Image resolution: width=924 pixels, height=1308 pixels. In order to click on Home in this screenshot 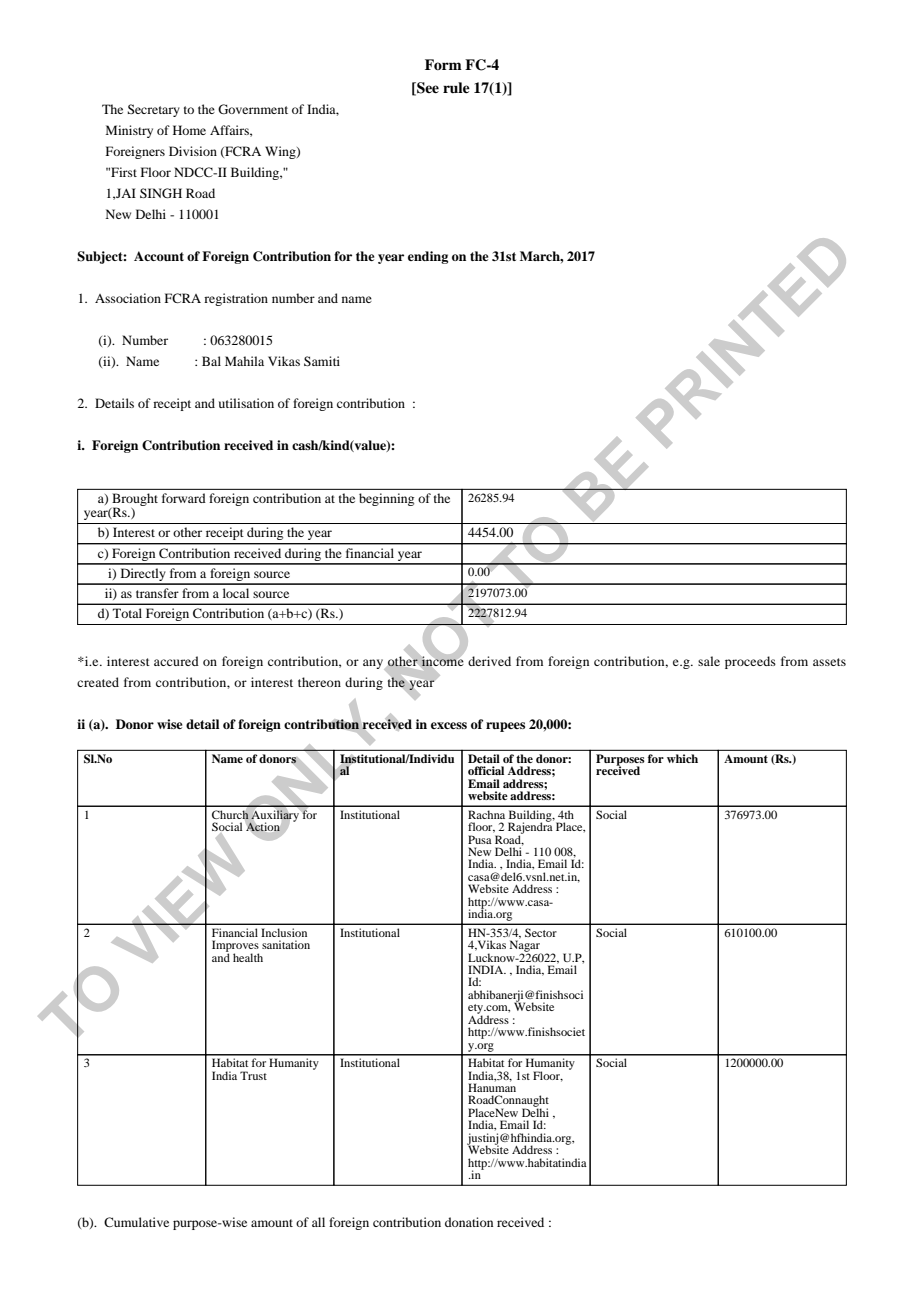, I will do `click(189, 130)`.
